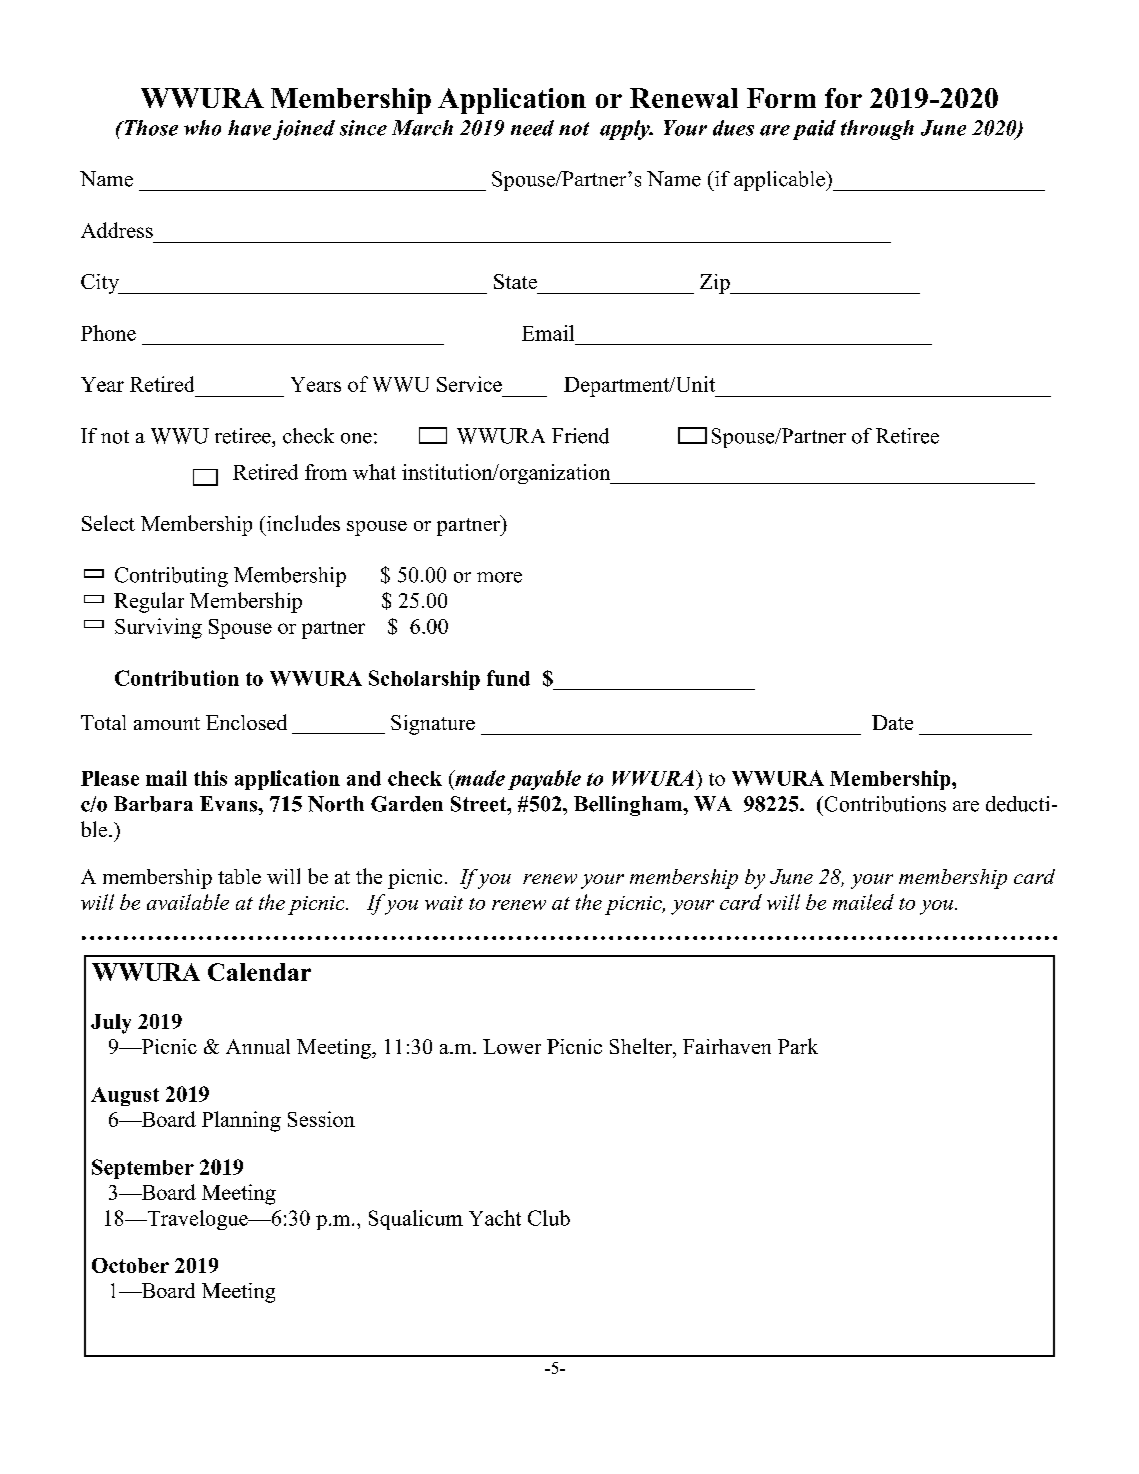  What do you see at coordinates (495, 1218) in the screenshot?
I see `Yacht` at bounding box center [495, 1218].
